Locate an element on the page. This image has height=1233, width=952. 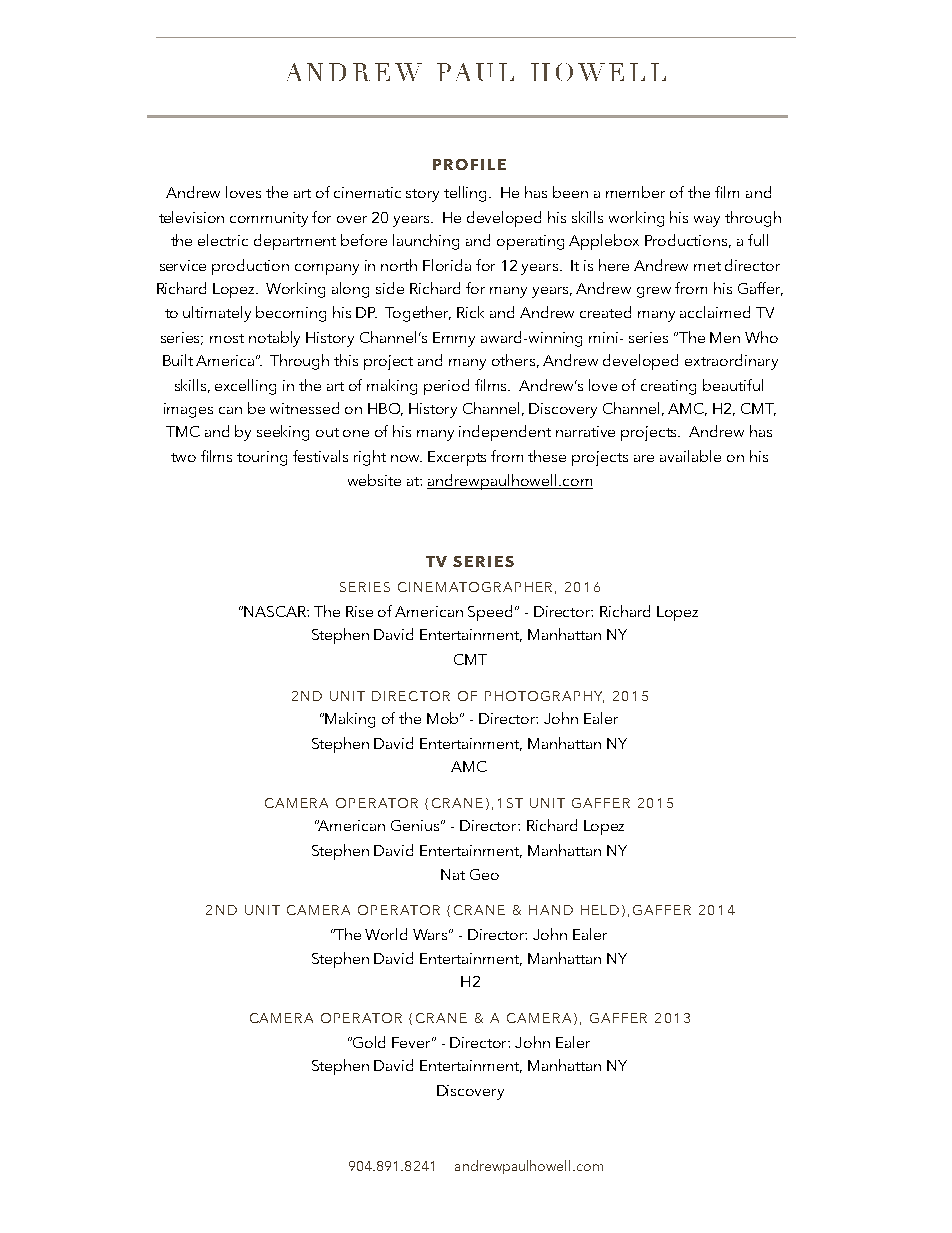
Geo is located at coordinates (484, 874).
